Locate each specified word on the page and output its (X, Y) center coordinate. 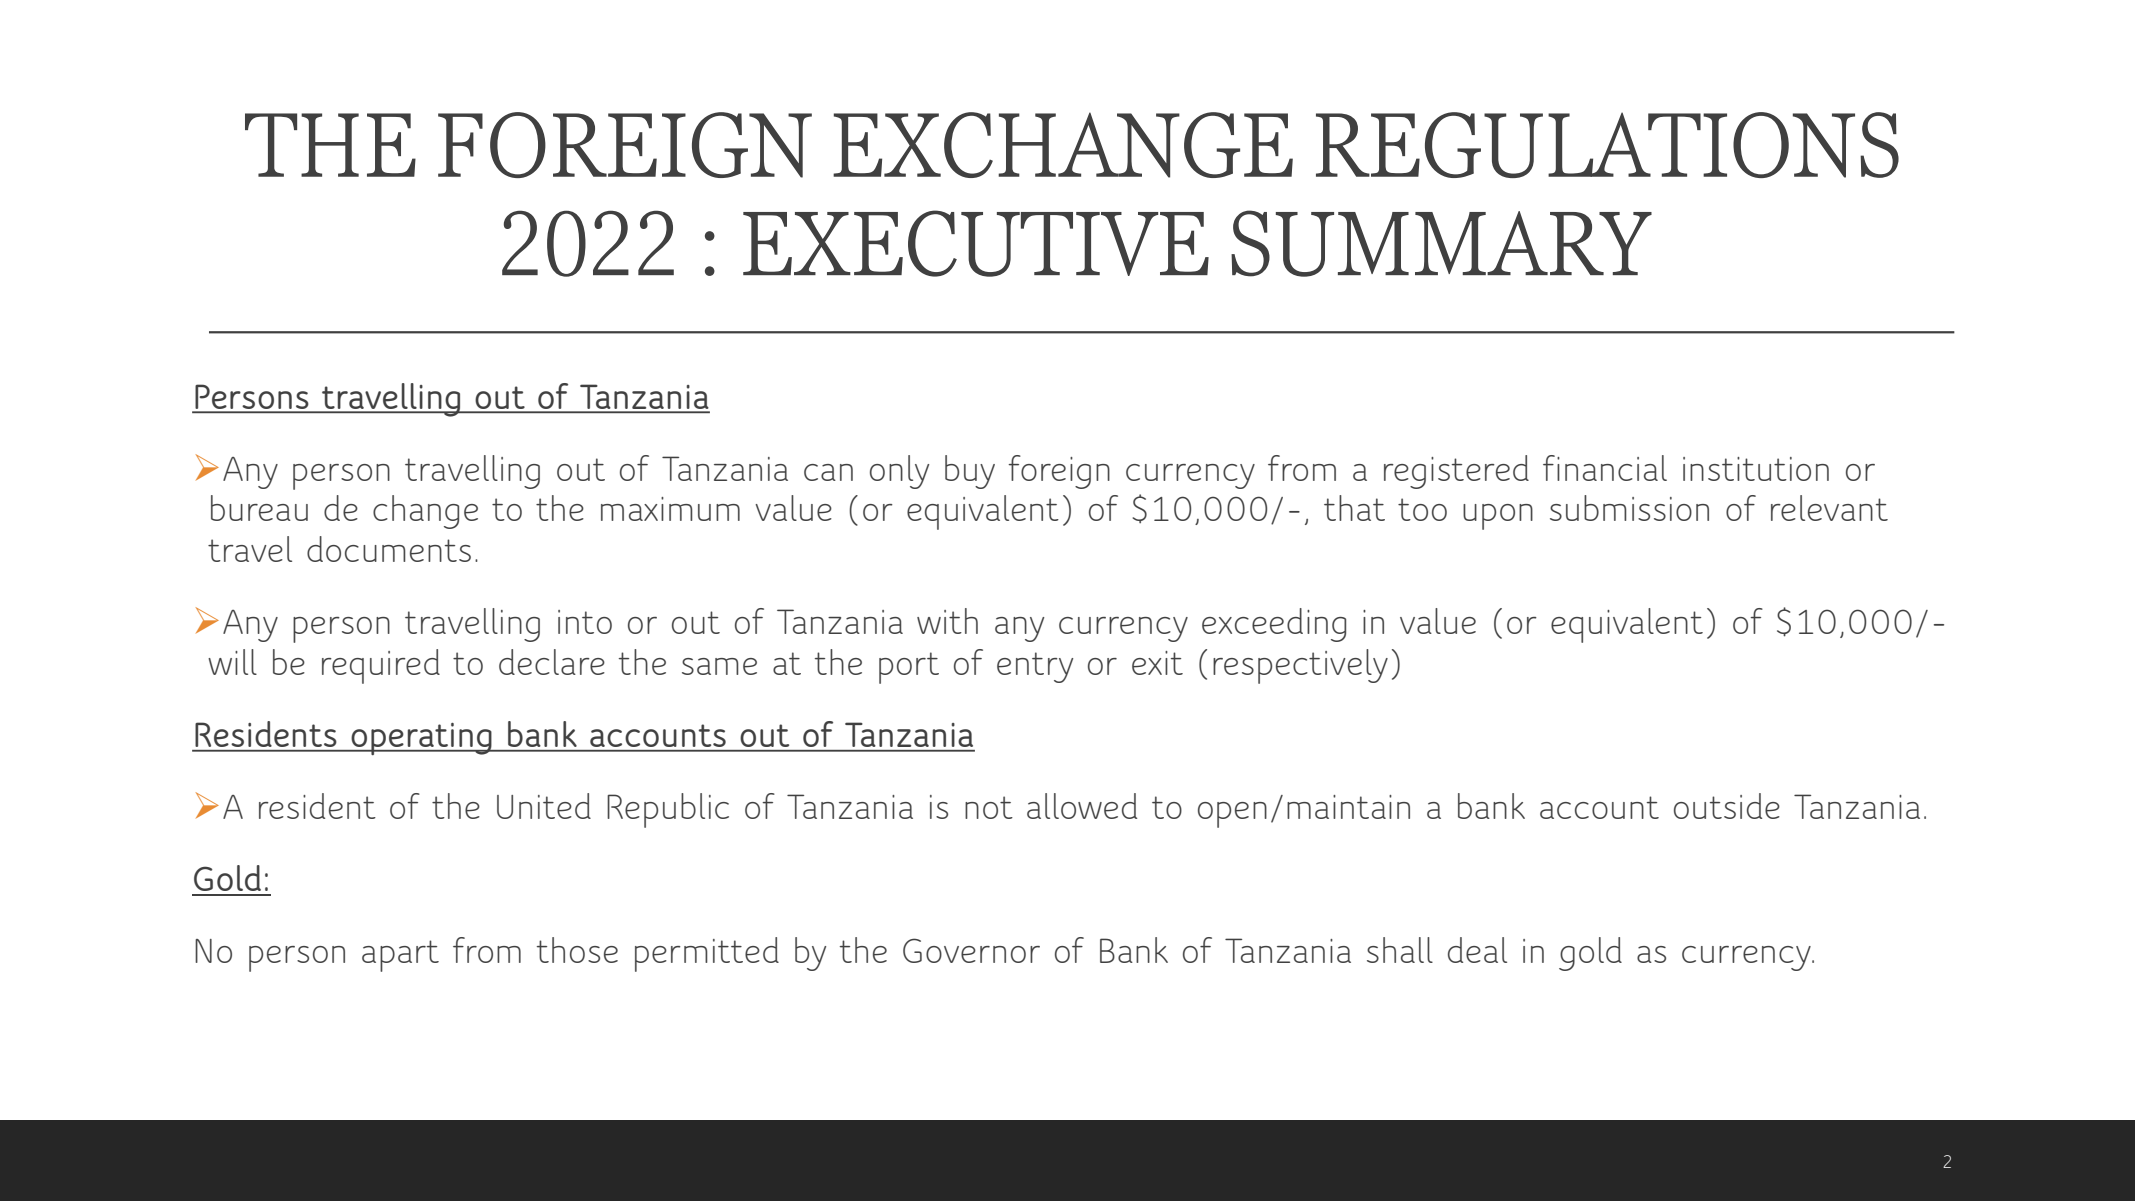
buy (970, 472)
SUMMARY (1441, 243)
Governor (971, 950)
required (381, 666)
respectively (1300, 666)
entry (1035, 667)
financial (1605, 468)
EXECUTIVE (976, 243)
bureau (259, 508)
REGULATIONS (1607, 145)
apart (400, 956)
